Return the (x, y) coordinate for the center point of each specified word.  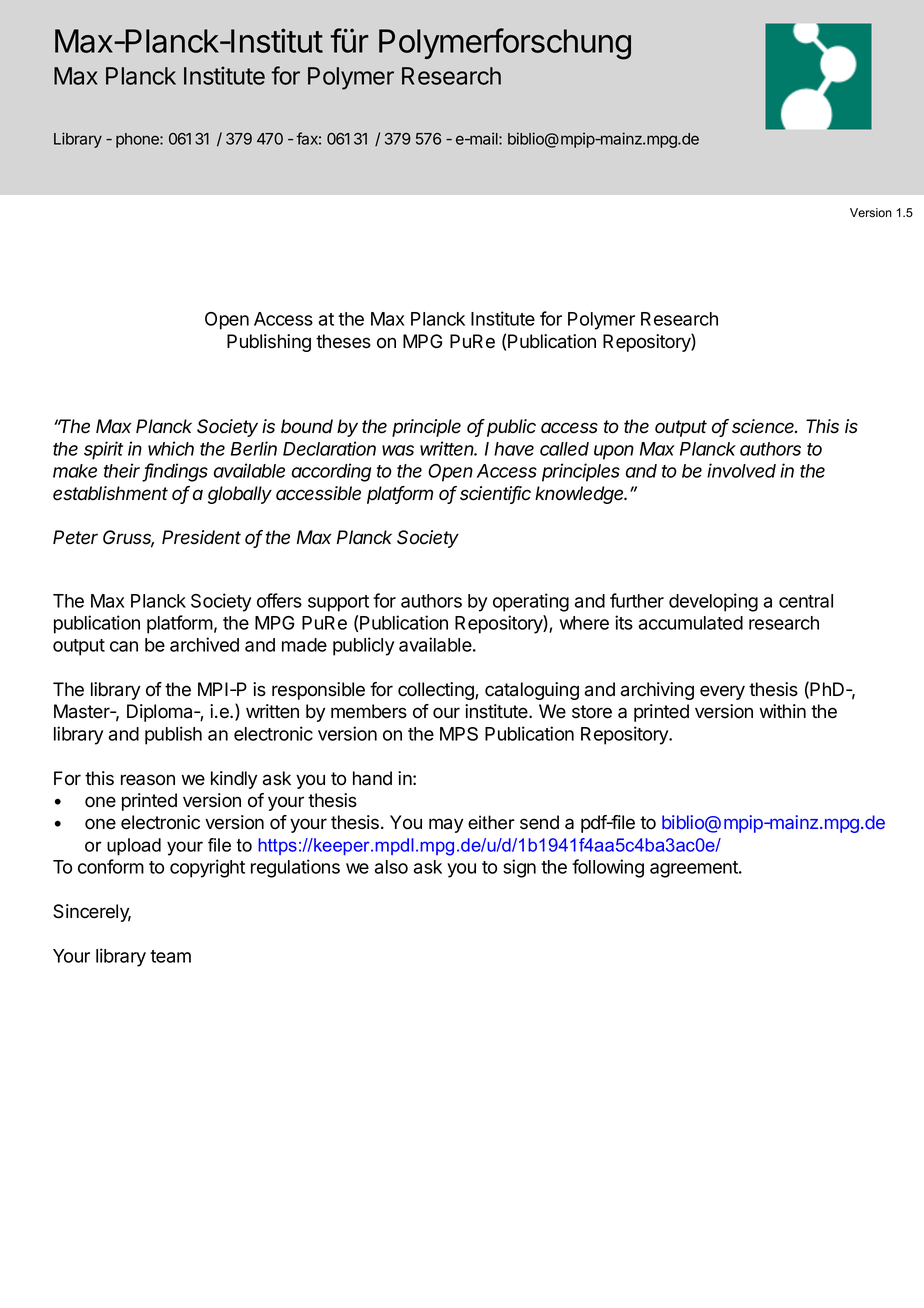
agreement (695, 869)
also (391, 867)
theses (343, 341)
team (170, 956)
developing (713, 602)
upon (614, 452)
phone (138, 140)
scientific (495, 494)
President (201, 537)
